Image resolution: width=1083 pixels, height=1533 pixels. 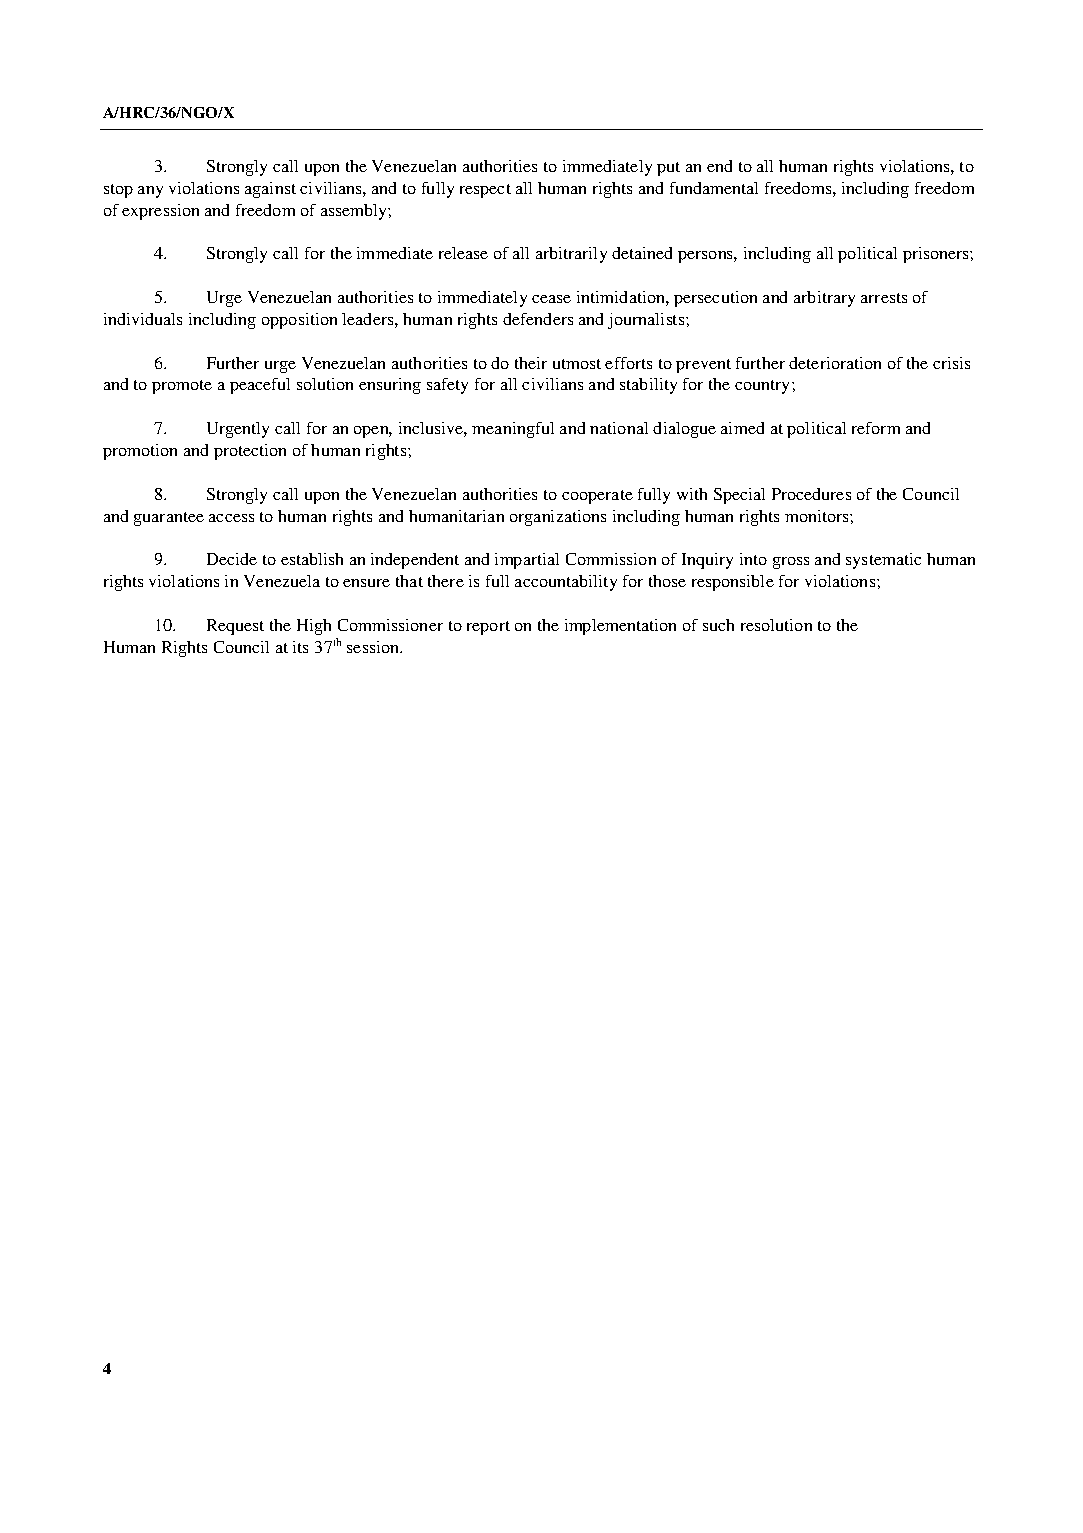 What do you see at coordinates (513, 430) in the page?
I see `meaningful` at bounding box center [513, 430].
